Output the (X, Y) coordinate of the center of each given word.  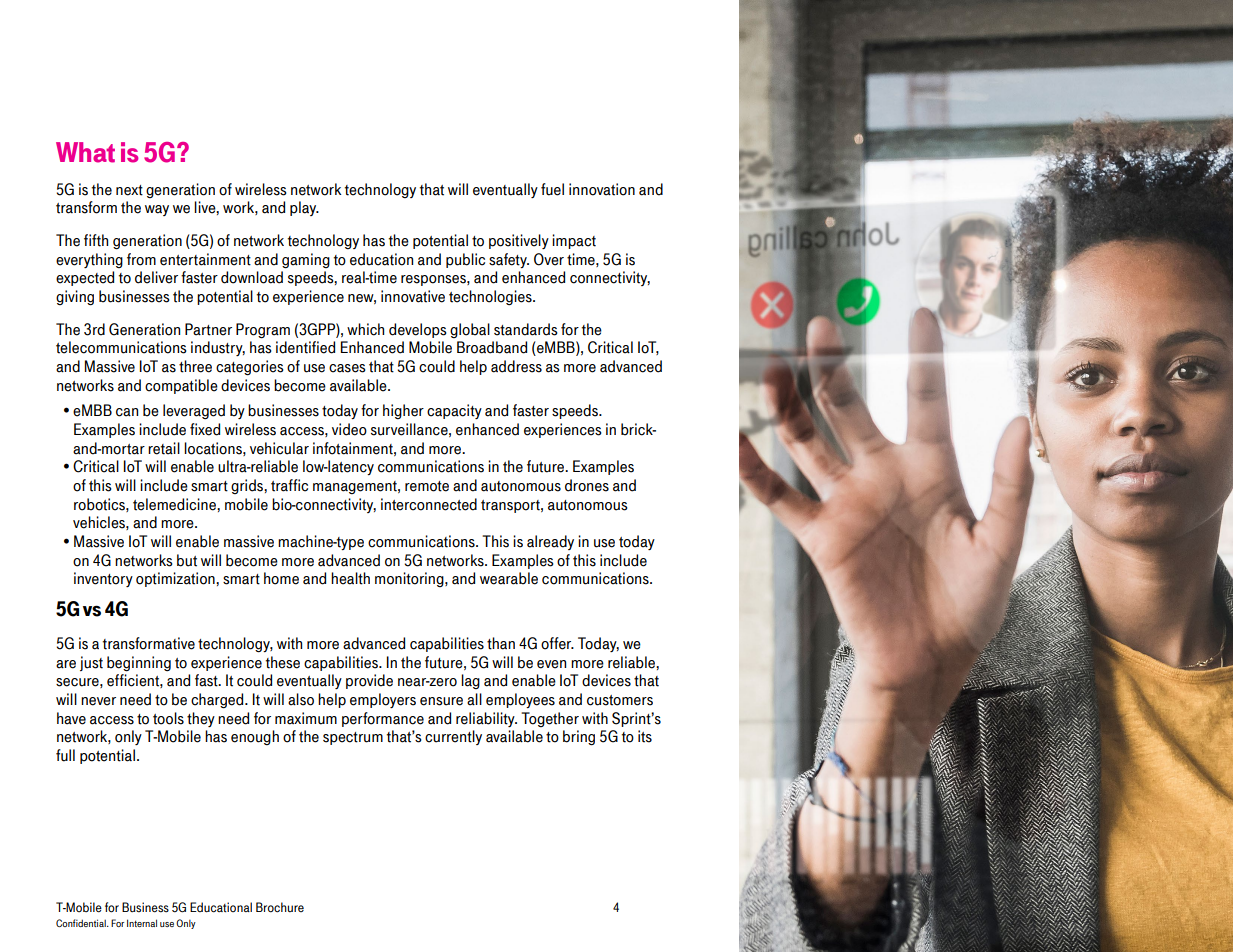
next (129, 190)
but (187, 560)
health (350, 578)
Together (550, 719)
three (195, 366)
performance (383, 719)
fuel (552, 189)
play (304, 208)
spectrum (353, 738)
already (550, 542)
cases (347, 368)
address (516, 366)
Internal (142, 923)
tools (168, 718)
